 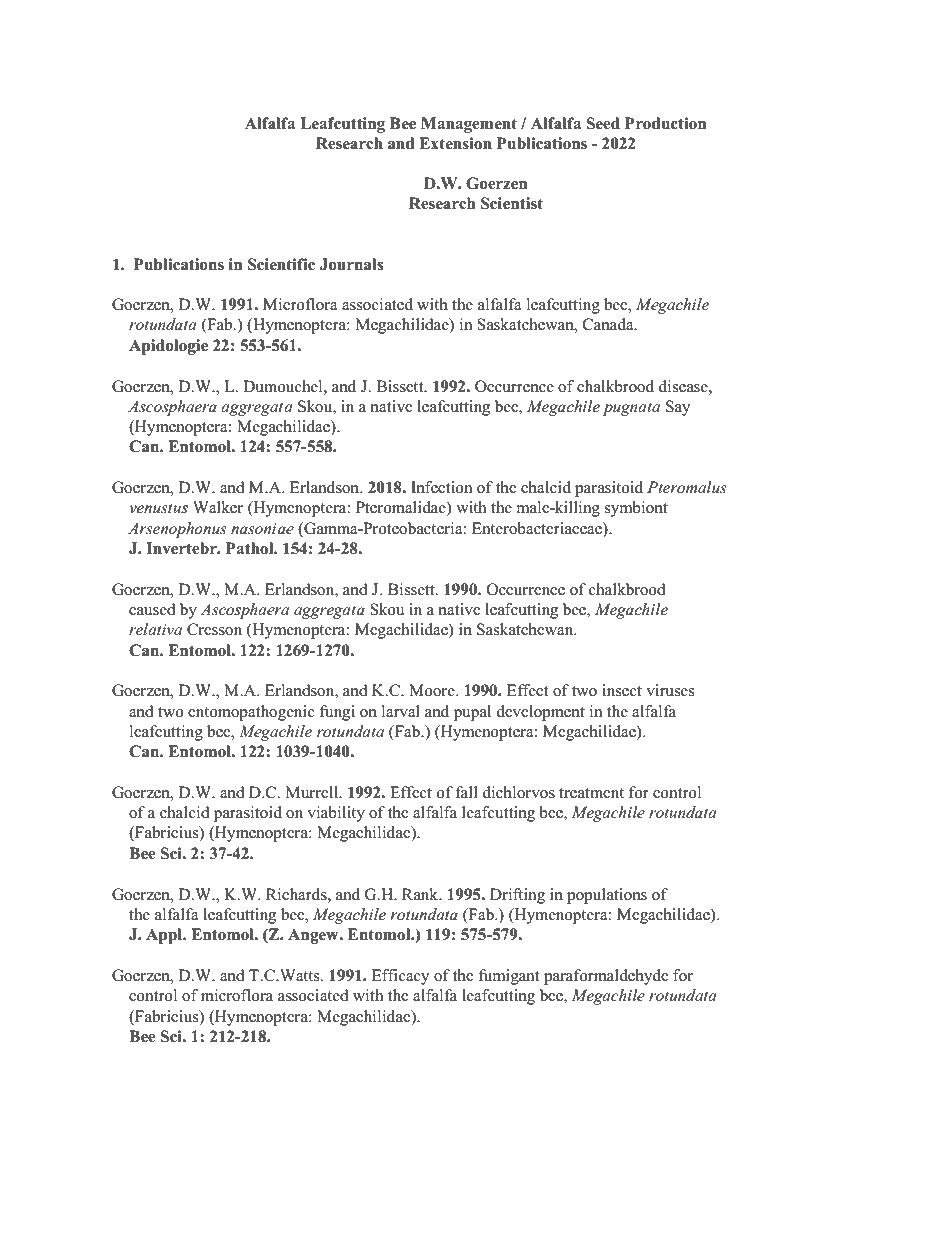 What do you see at coordinates (441, 487) in the screenshot?
I see `Infection` at bounding box center [441, 487].
